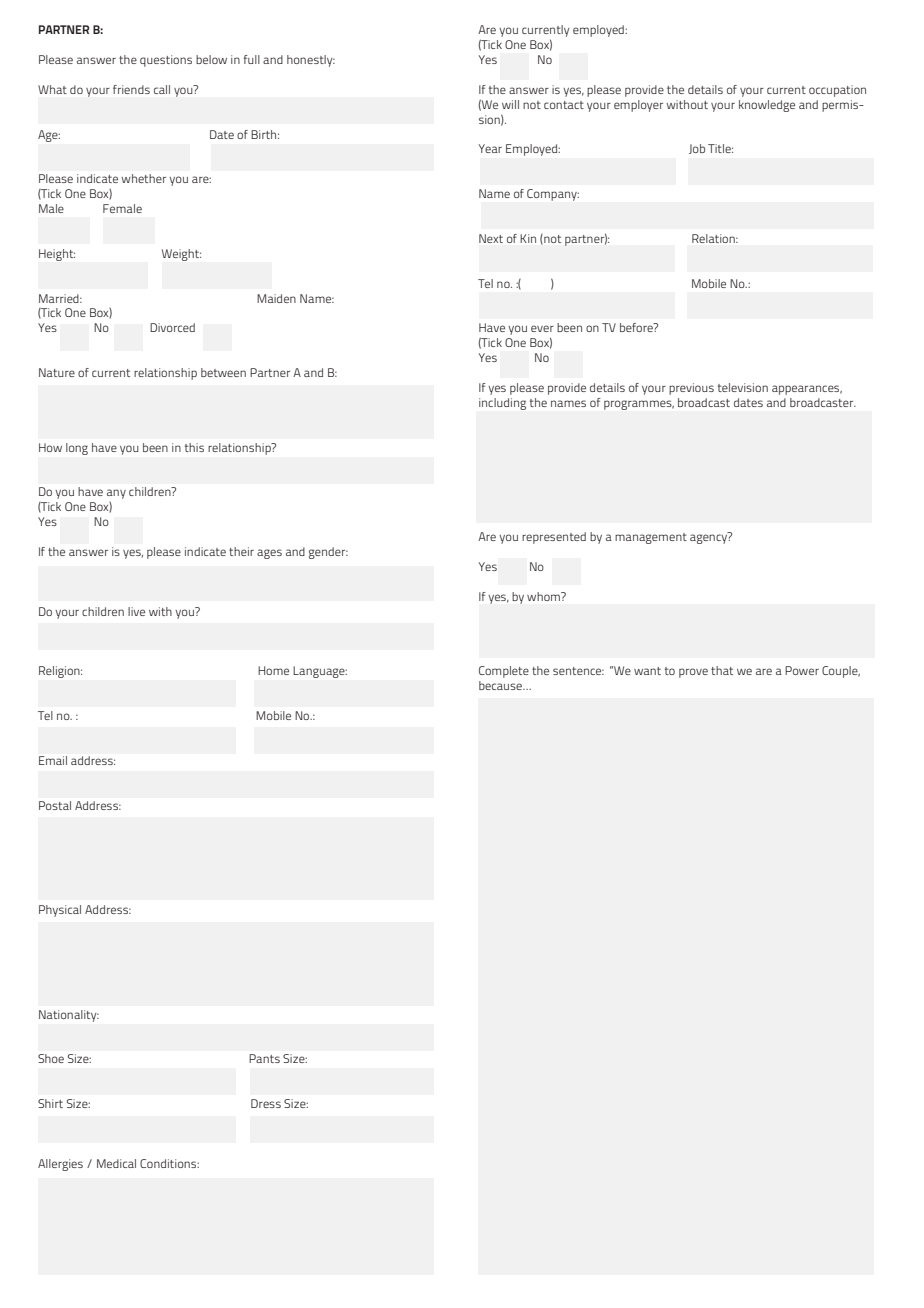  Describe the element at coordinates (60, 911) in the image. I see `Physical` at that location.
